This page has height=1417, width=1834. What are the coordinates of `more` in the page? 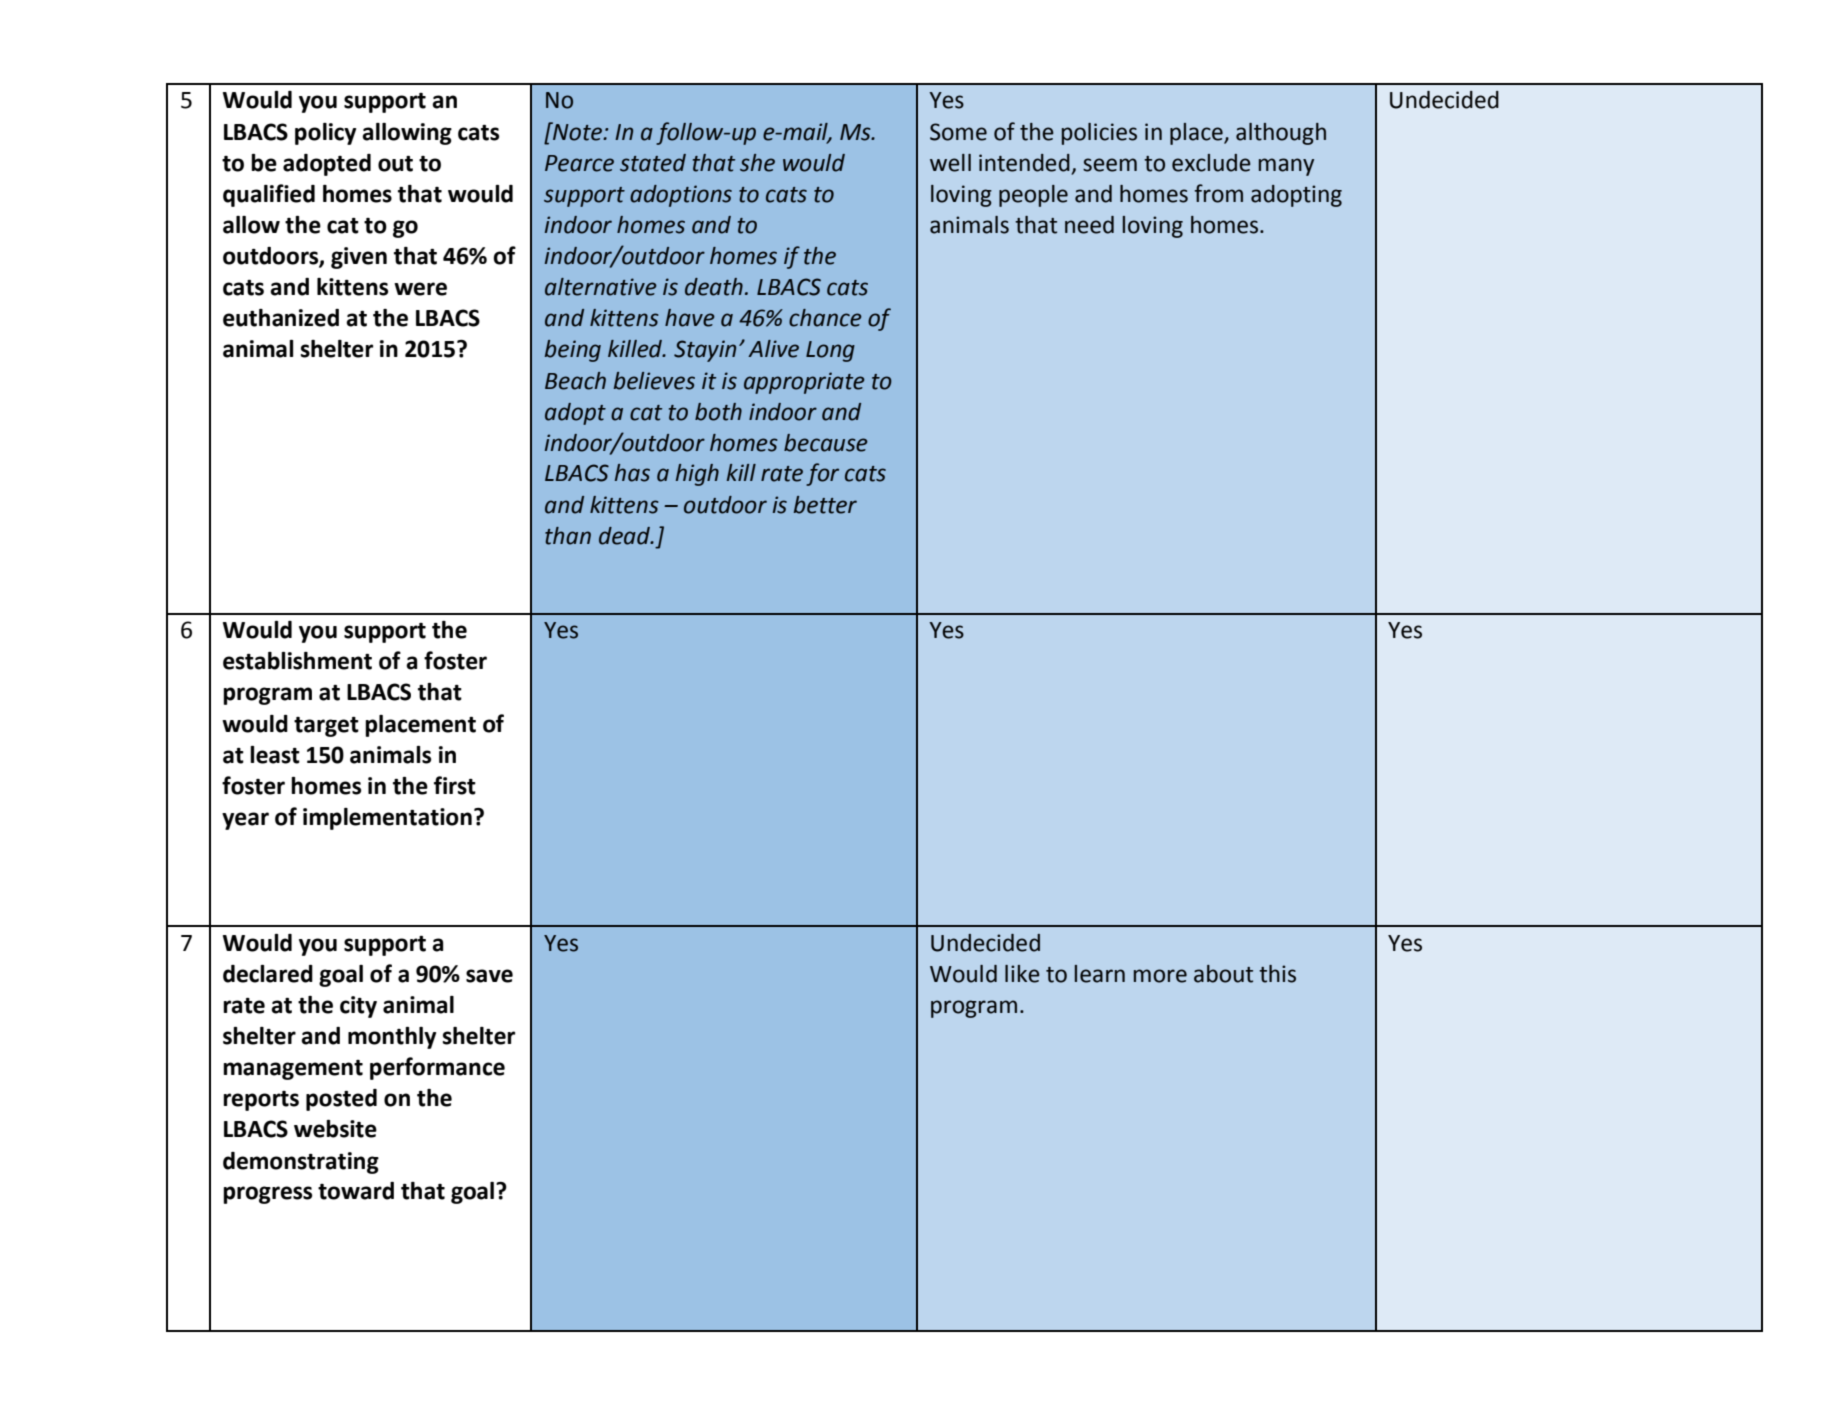 It's located at (1160, 976).
